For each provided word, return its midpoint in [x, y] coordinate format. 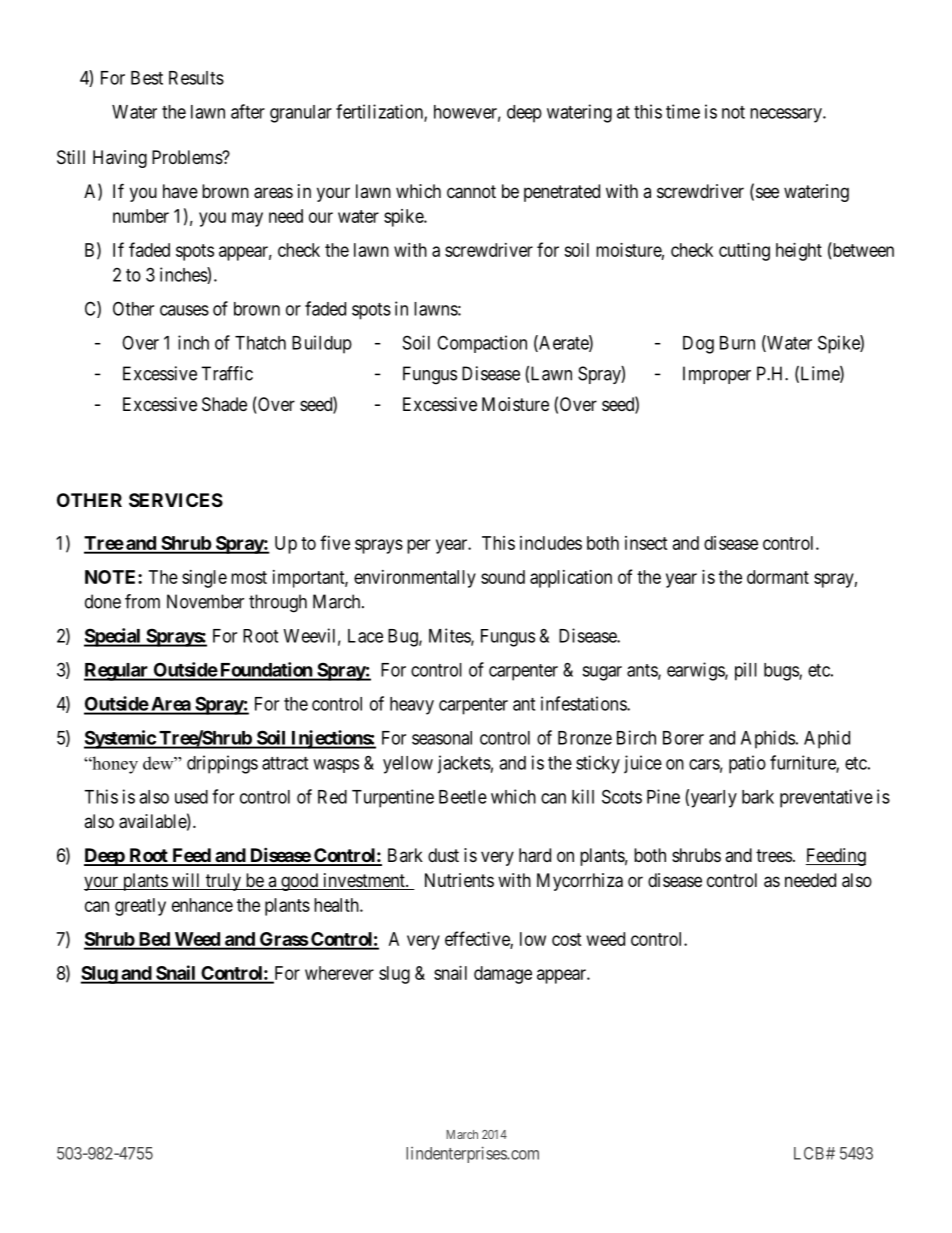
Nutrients [459, 880]
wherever [339, 973]
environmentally [415, 579]
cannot [471, 192]
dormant [778, 577]
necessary [787, 115]
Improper [717, 375]
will [186, 881]
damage [503, 975]
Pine [663, 796]
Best [147, 78]
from [142, 601]
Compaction [482, 344]
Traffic [227, 373]
